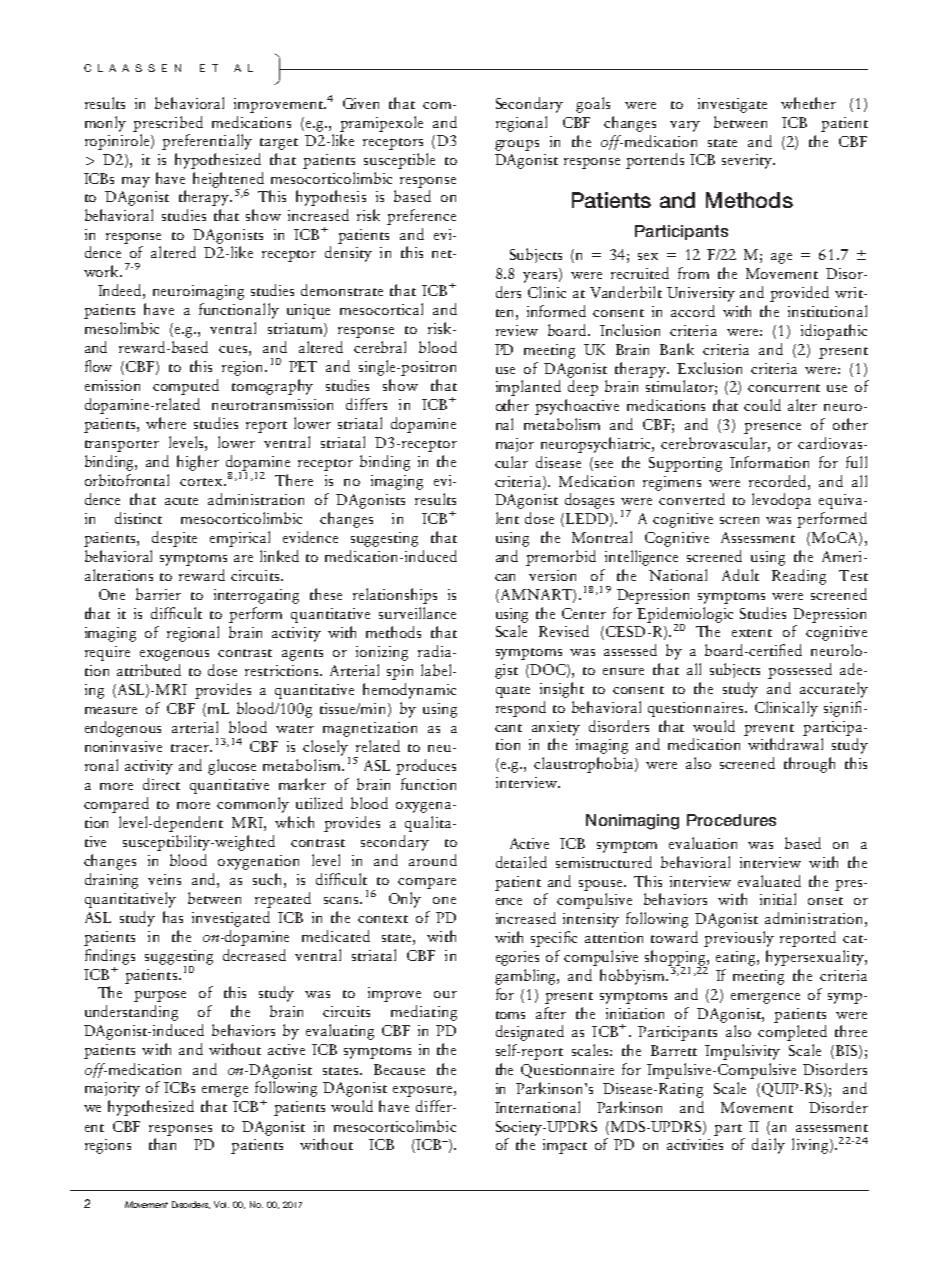  Describe the element at coordinates (565, 1146) in the page. I see `impact` at that location.
